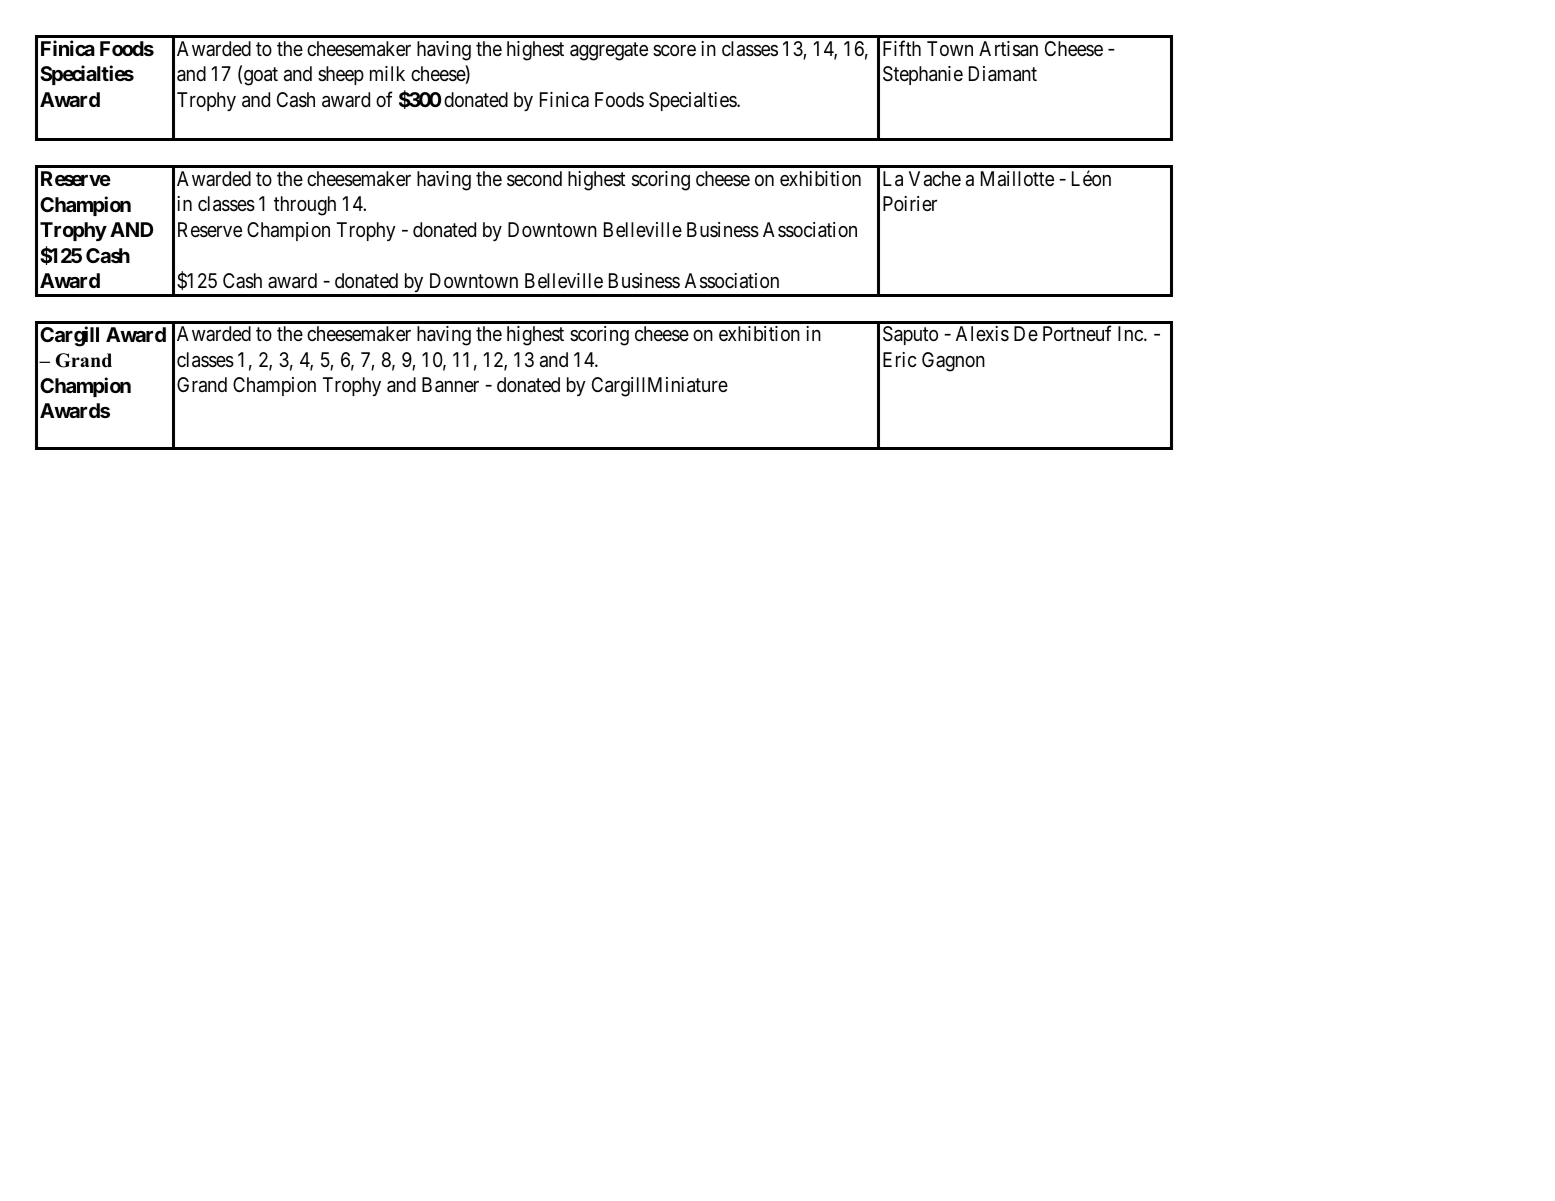 The height and width of the page is (1201, 1555). What do you see at coordinates (910, 203) in the page?
I see `Poirier` at bounding box center [910, 203].
